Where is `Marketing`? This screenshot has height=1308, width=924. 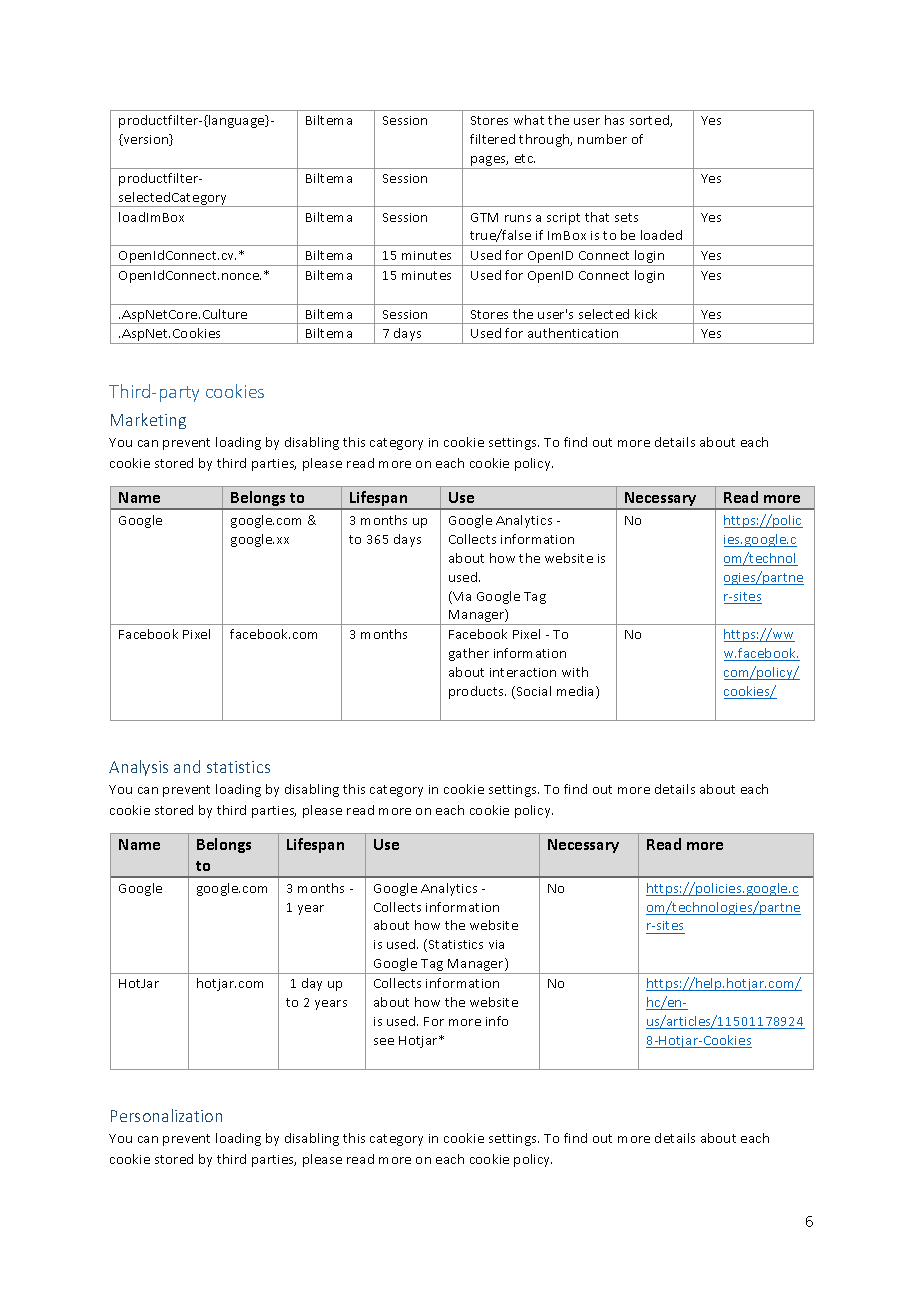 Marketing is located at coordinates (148, 421).
